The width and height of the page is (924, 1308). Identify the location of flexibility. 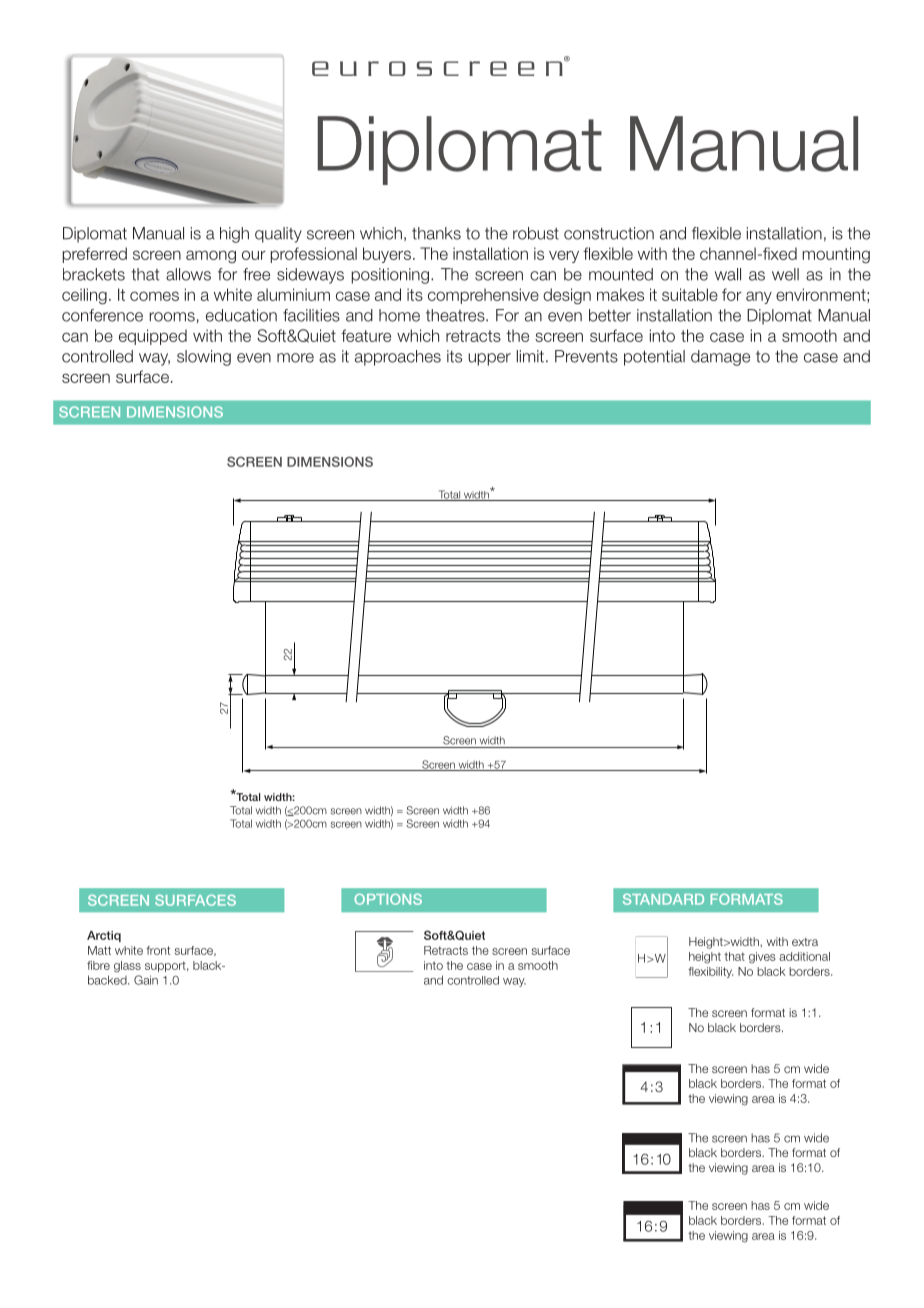
(710, 972).
